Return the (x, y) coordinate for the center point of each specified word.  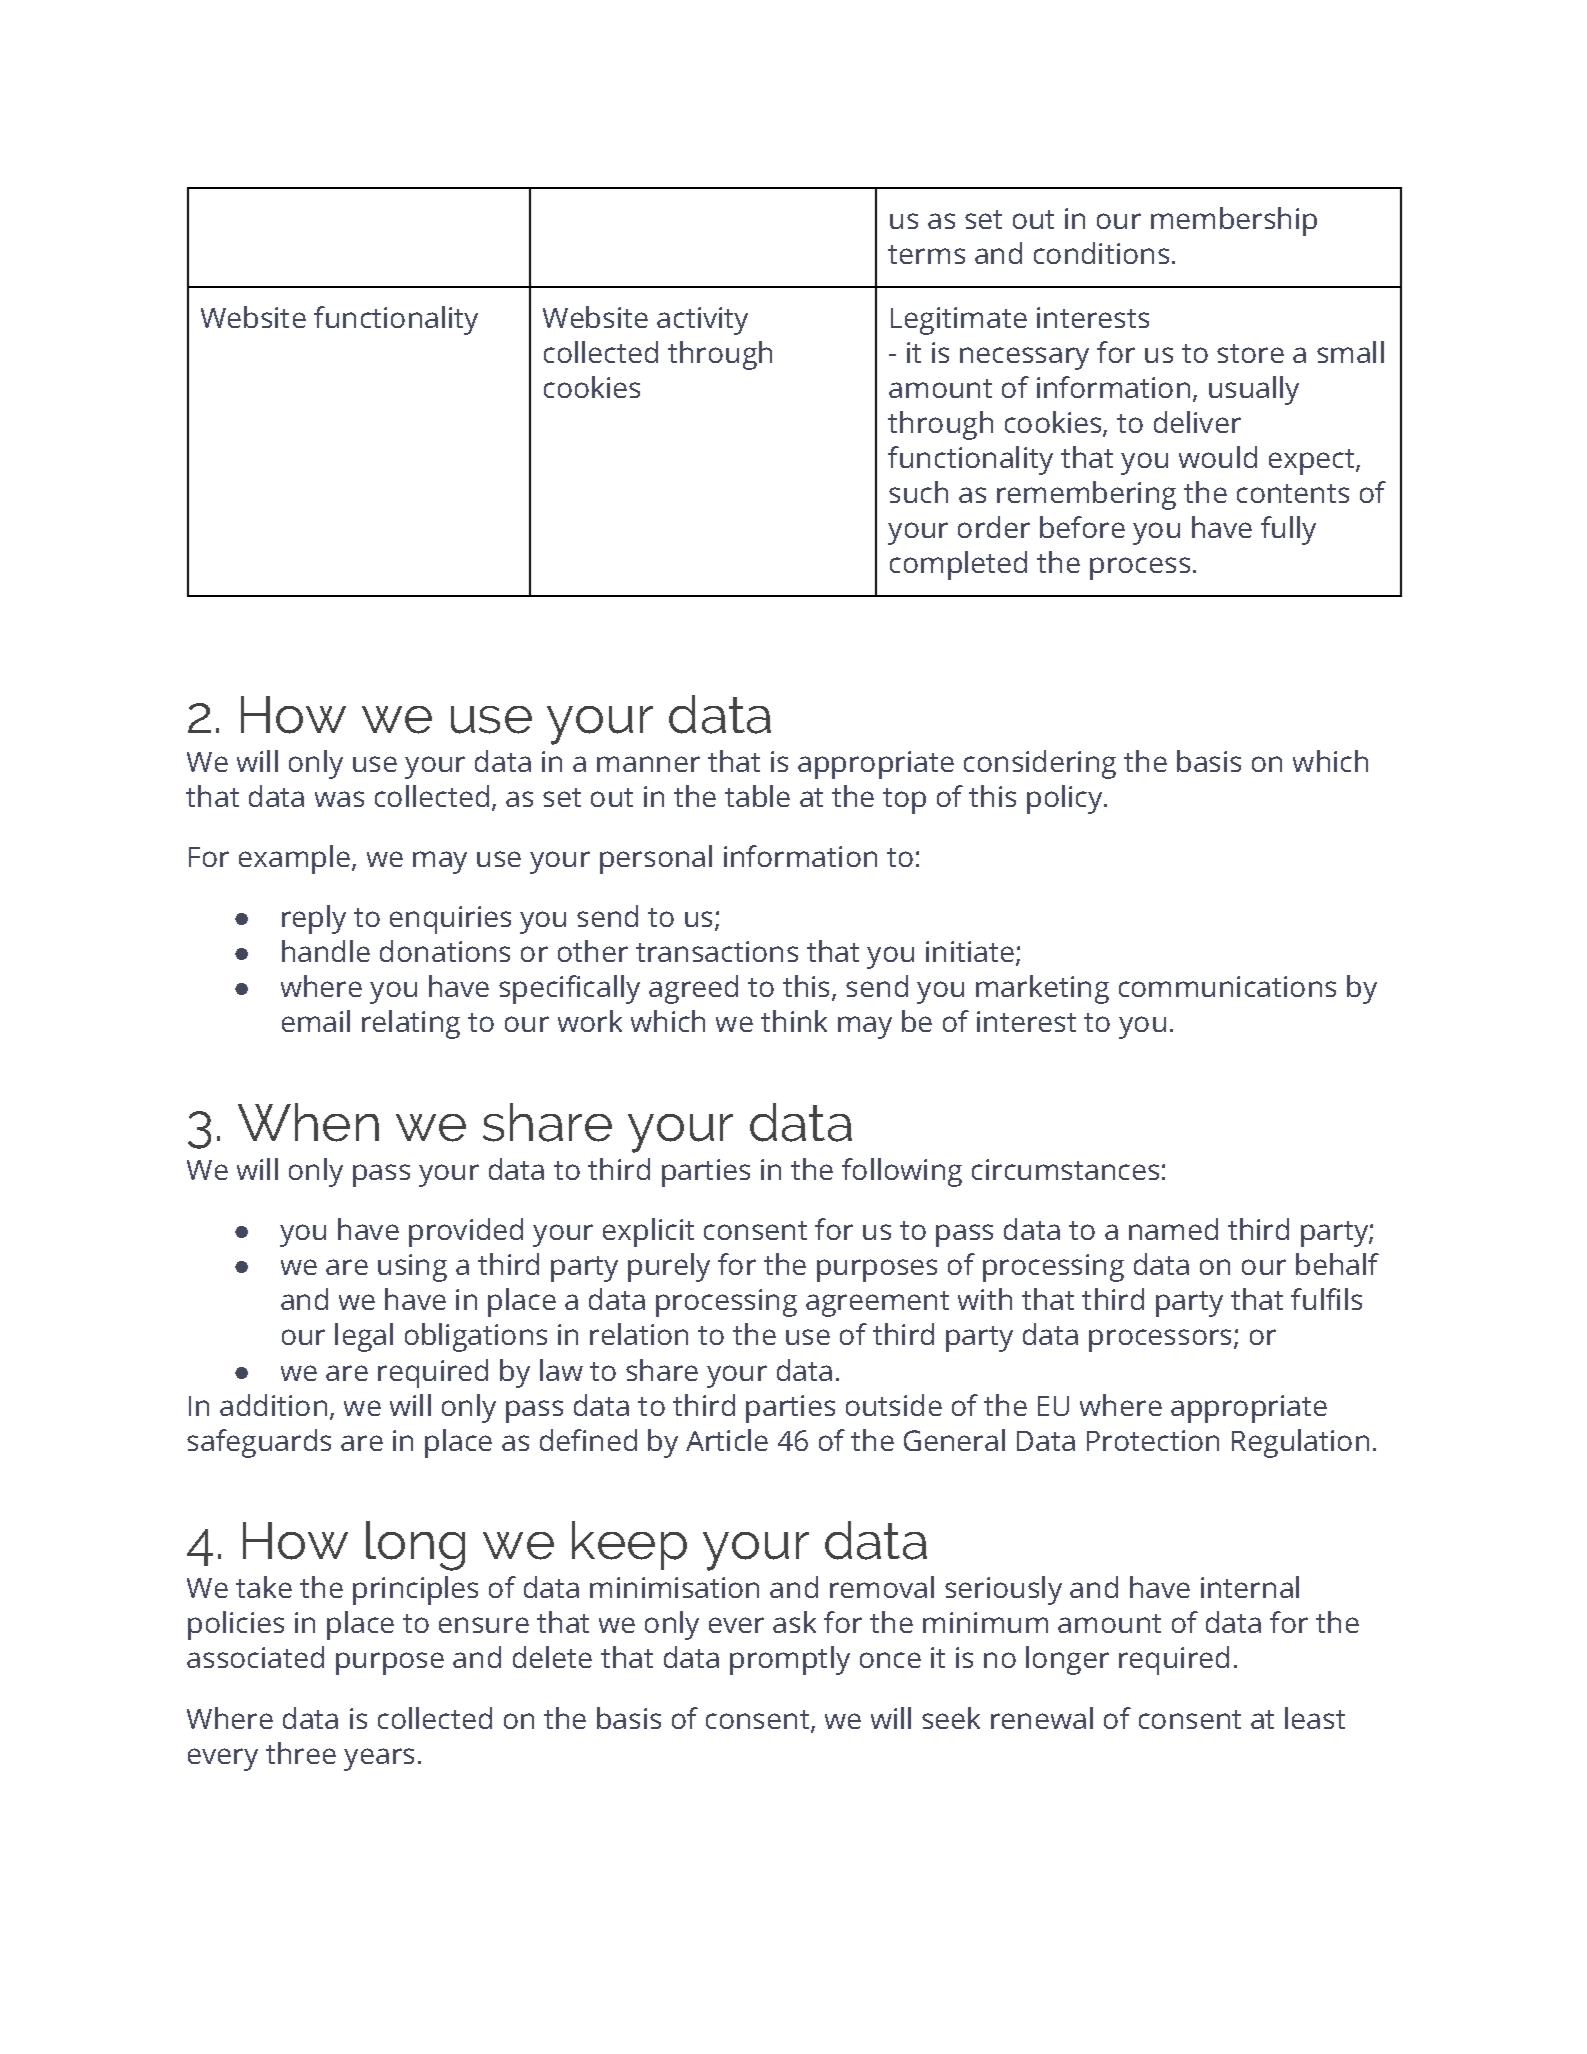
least (1315, 1718)
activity (702, 321)
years (379, 1759)
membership (1234, 221)
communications (1227, 986)
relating (411, 1024)
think (794, 1021)
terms (926, 254)
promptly (790, 1660)
